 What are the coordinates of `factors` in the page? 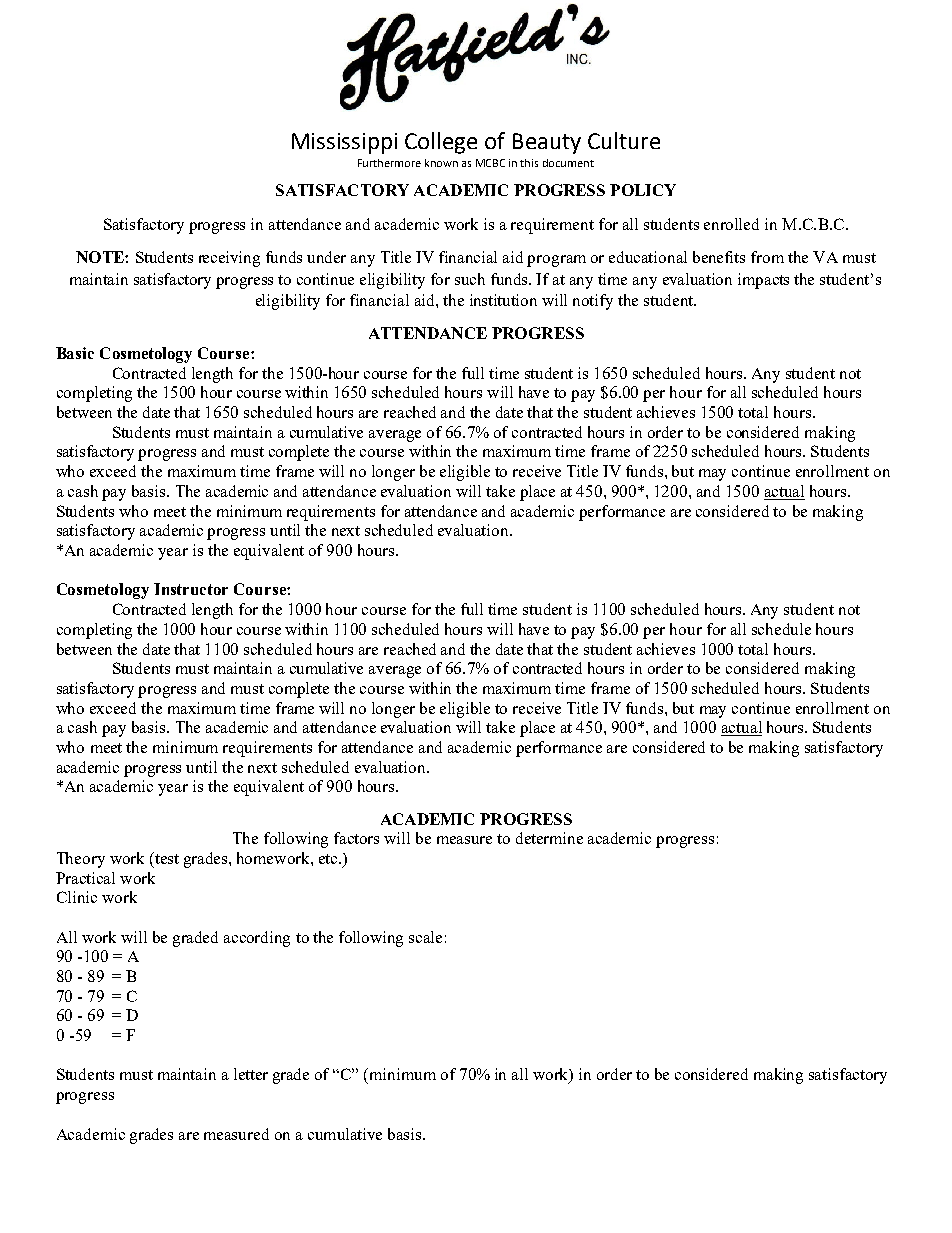 It's located at (356, 838).
